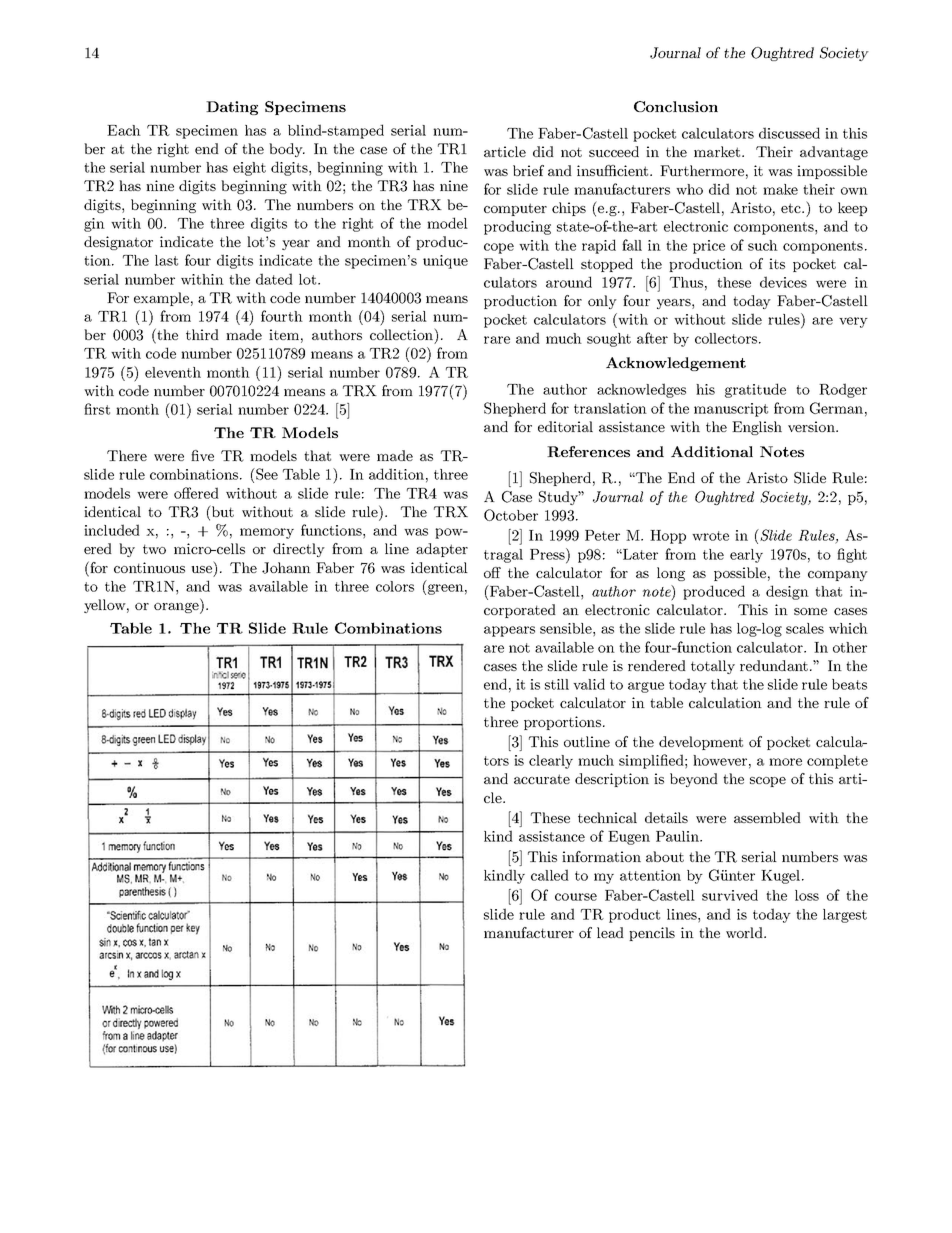 The width and height of the screenshot is (952, 1233). Describe the element at coordinates (232, 108) in the screenshot. I see `Dating` at that location.
